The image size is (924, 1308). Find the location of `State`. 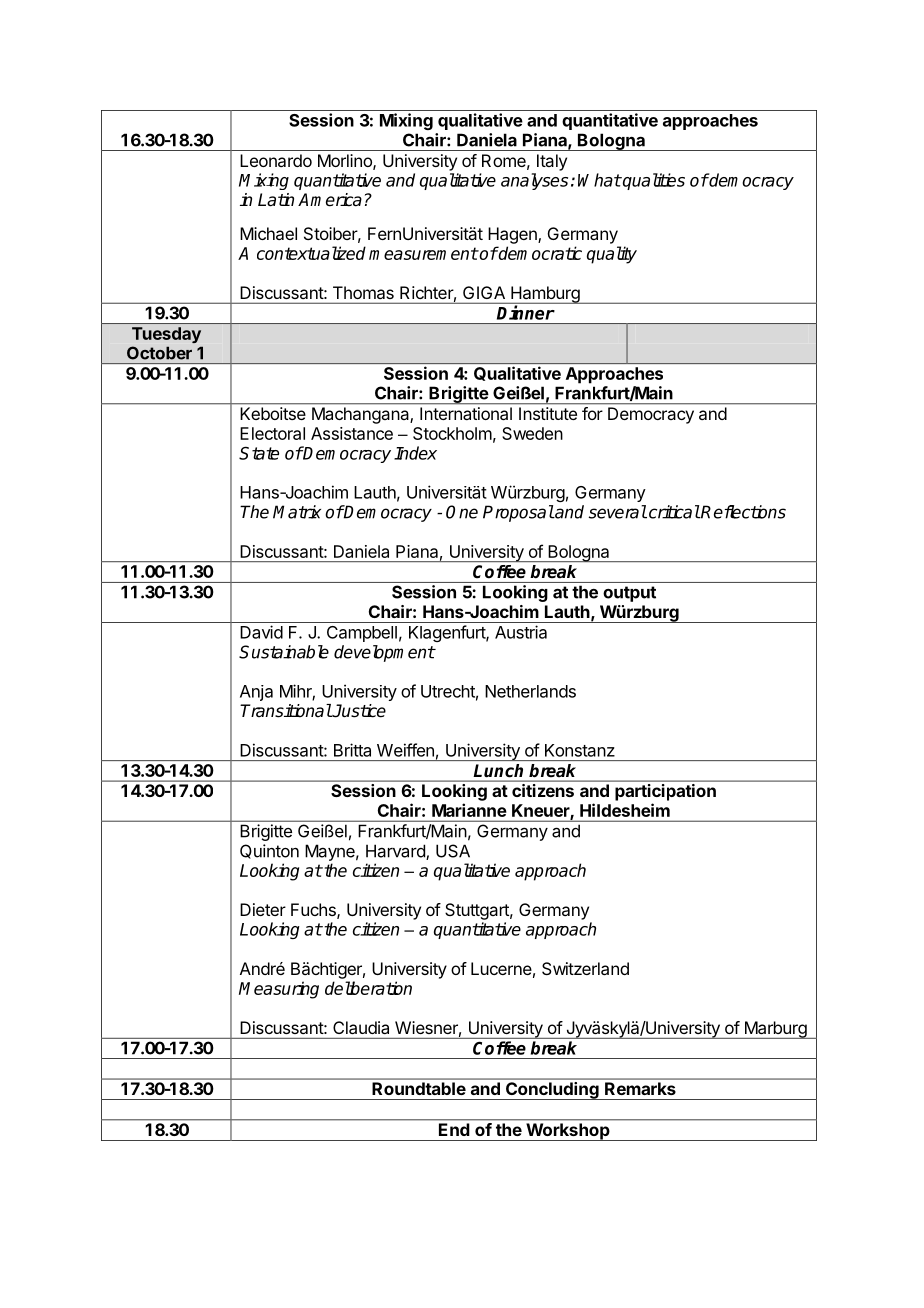

State is located at coordinates (259, 453).
